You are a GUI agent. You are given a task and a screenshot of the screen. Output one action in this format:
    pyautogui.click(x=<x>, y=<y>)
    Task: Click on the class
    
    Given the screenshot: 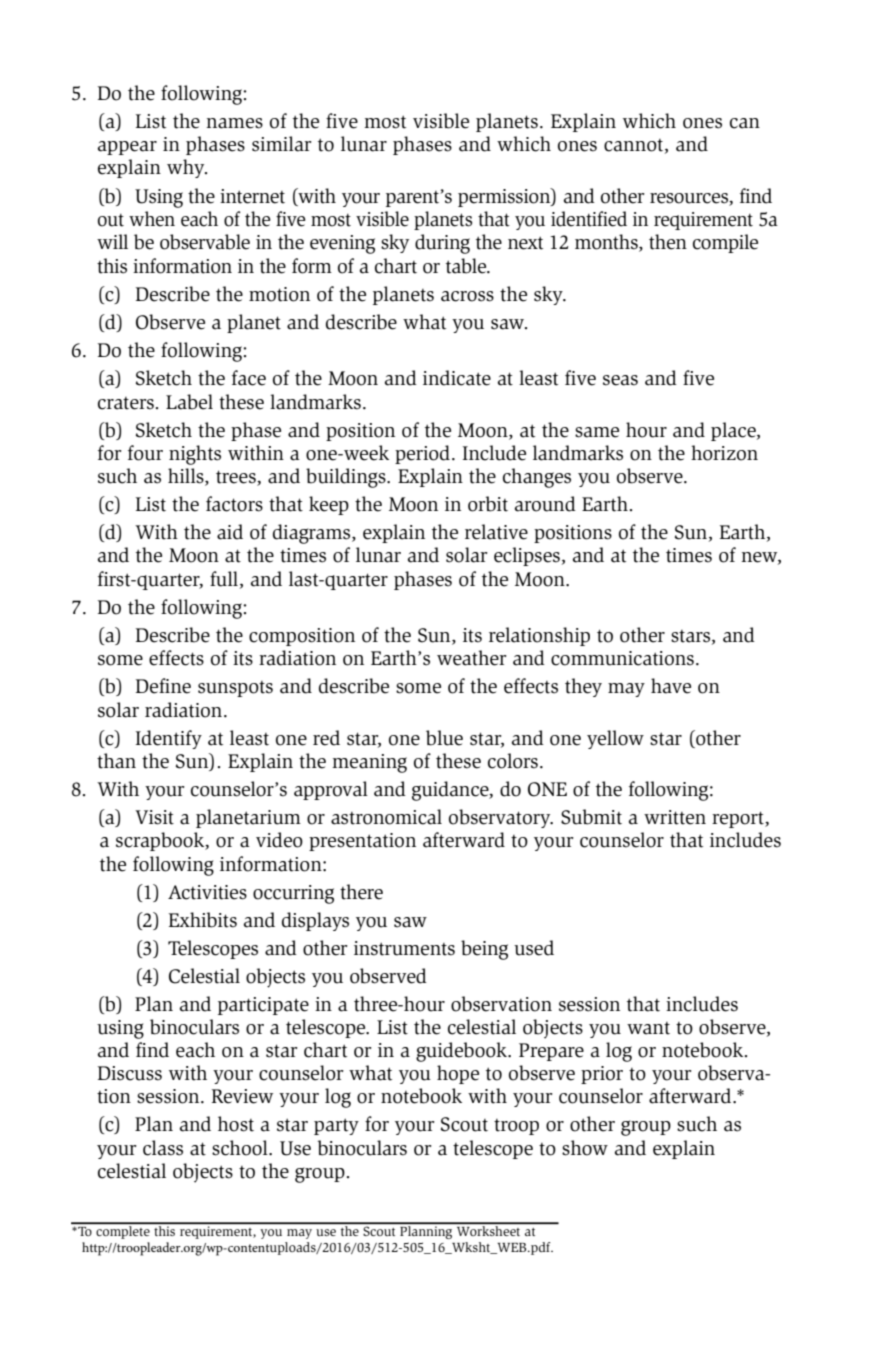 What is the action you would take?
    pyautogui.click(x=163, y=1148)
